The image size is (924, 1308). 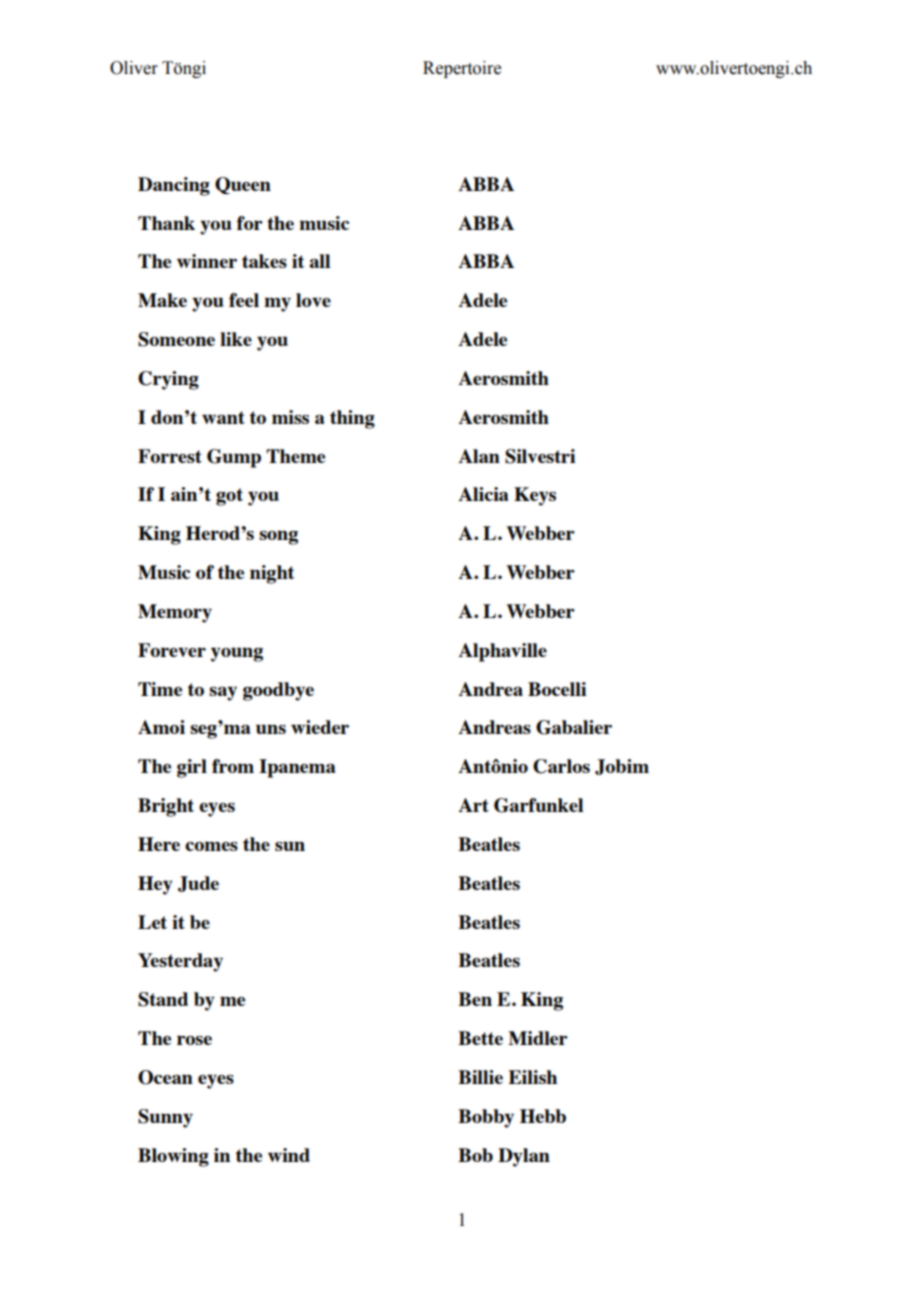 I want to click on Bobby, so click(x=486, y=1118).
